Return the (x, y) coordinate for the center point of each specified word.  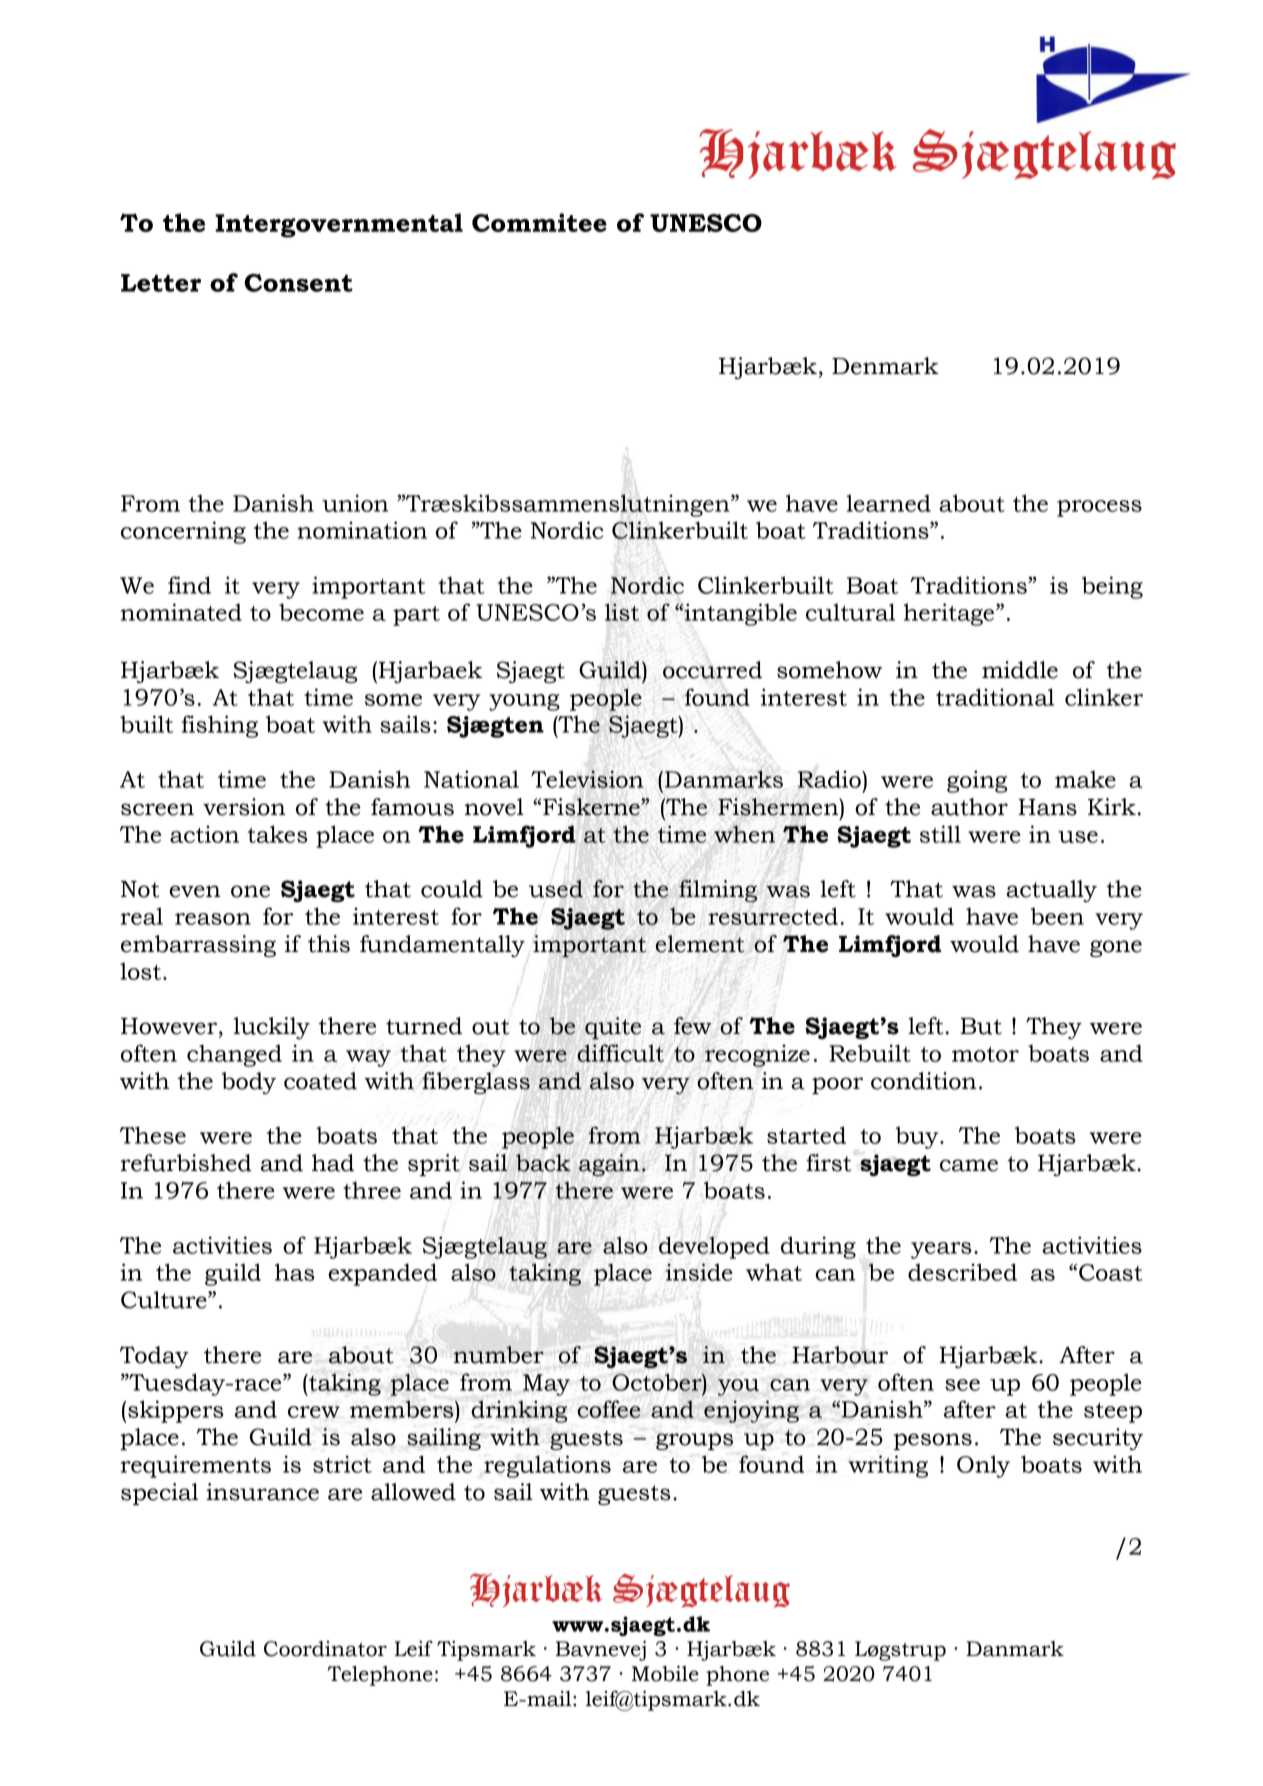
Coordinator (325, 1649)
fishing (220, 726)
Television (587, 779)
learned (889, 503)
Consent (298, 283)
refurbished (186, 1163)
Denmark (885, 366)
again (609, 1165)
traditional (995, 697)
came (969, 1165)
